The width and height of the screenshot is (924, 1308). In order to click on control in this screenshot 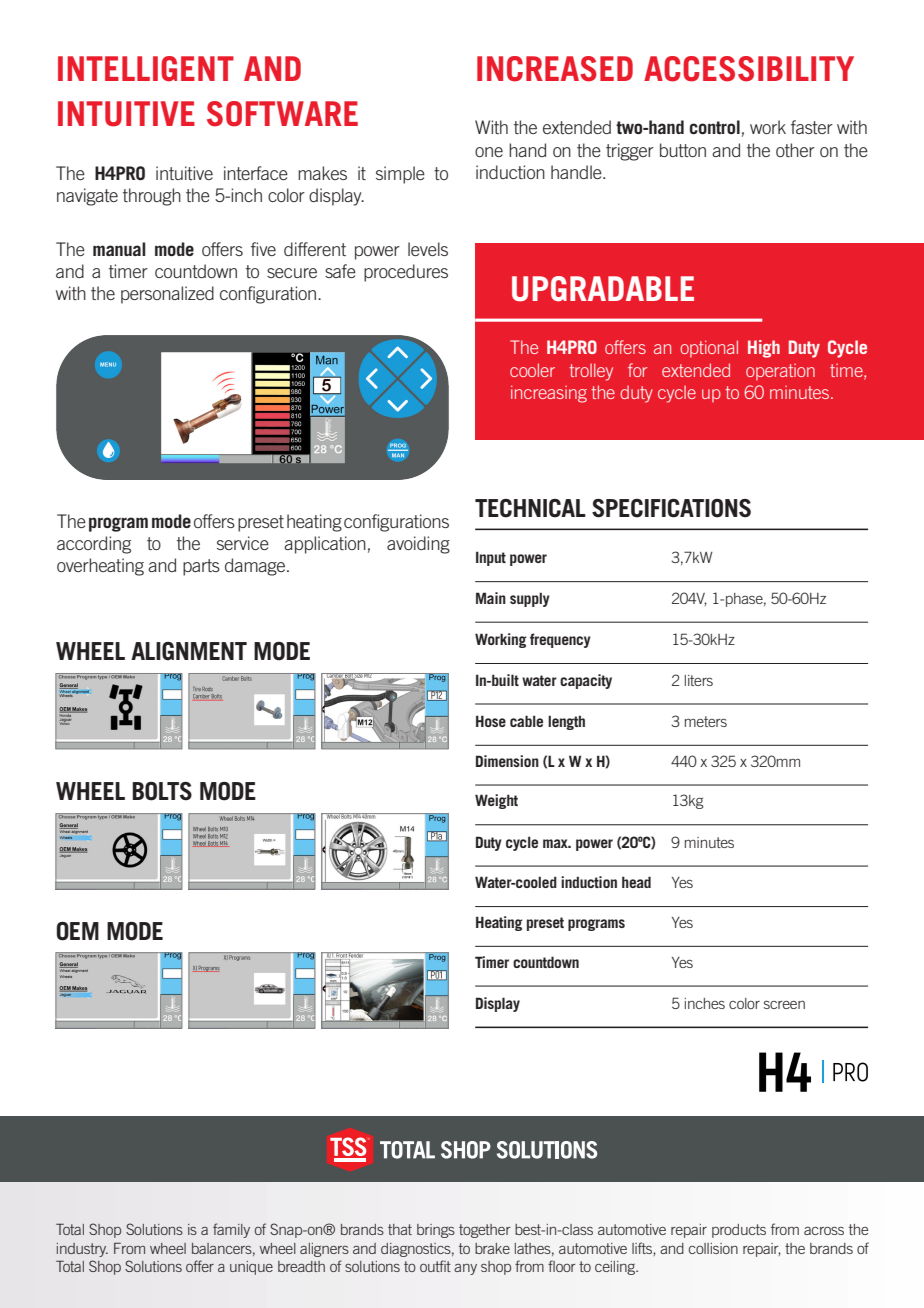, I will do `click(715, 127)`.
